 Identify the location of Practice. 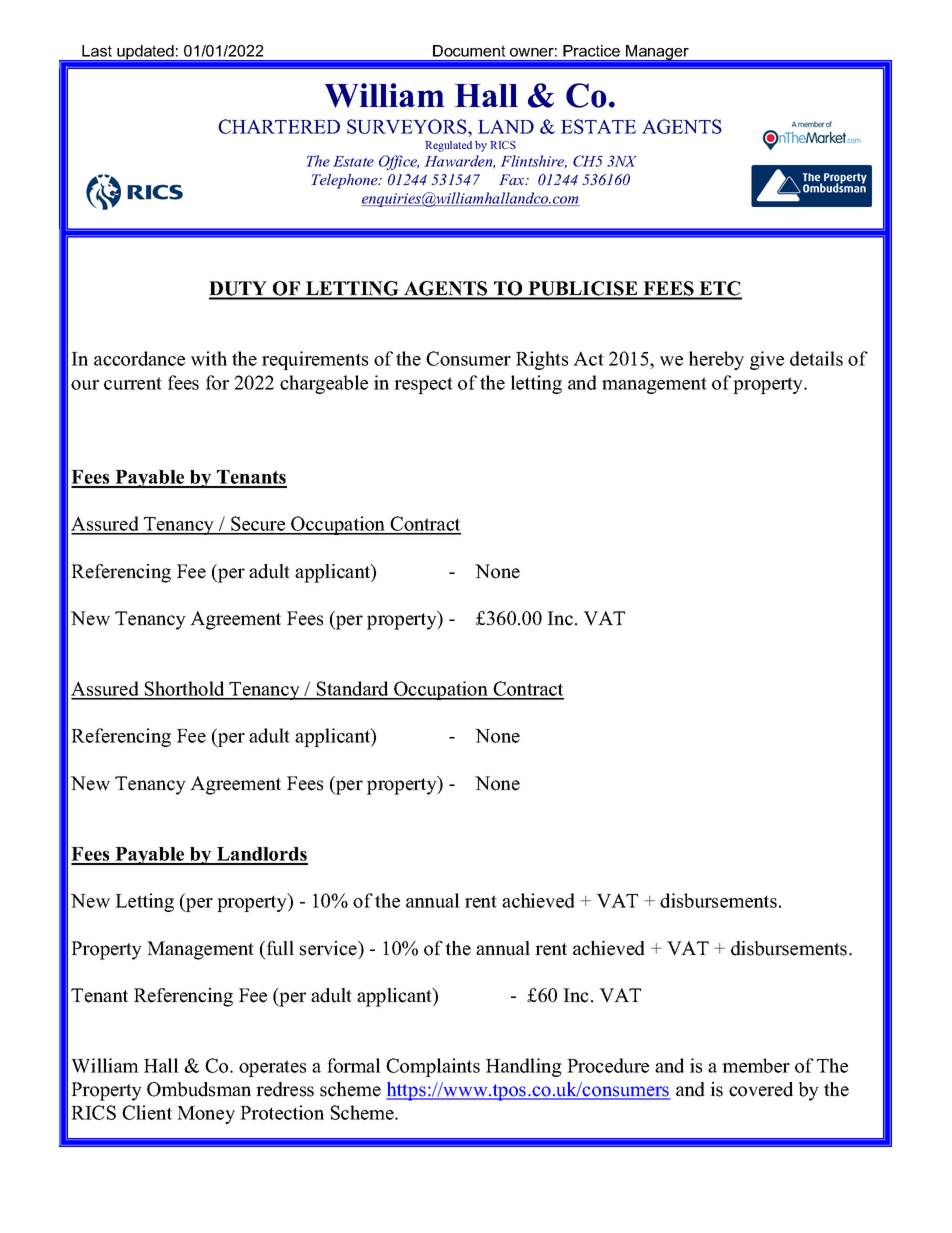
(591, 51).
